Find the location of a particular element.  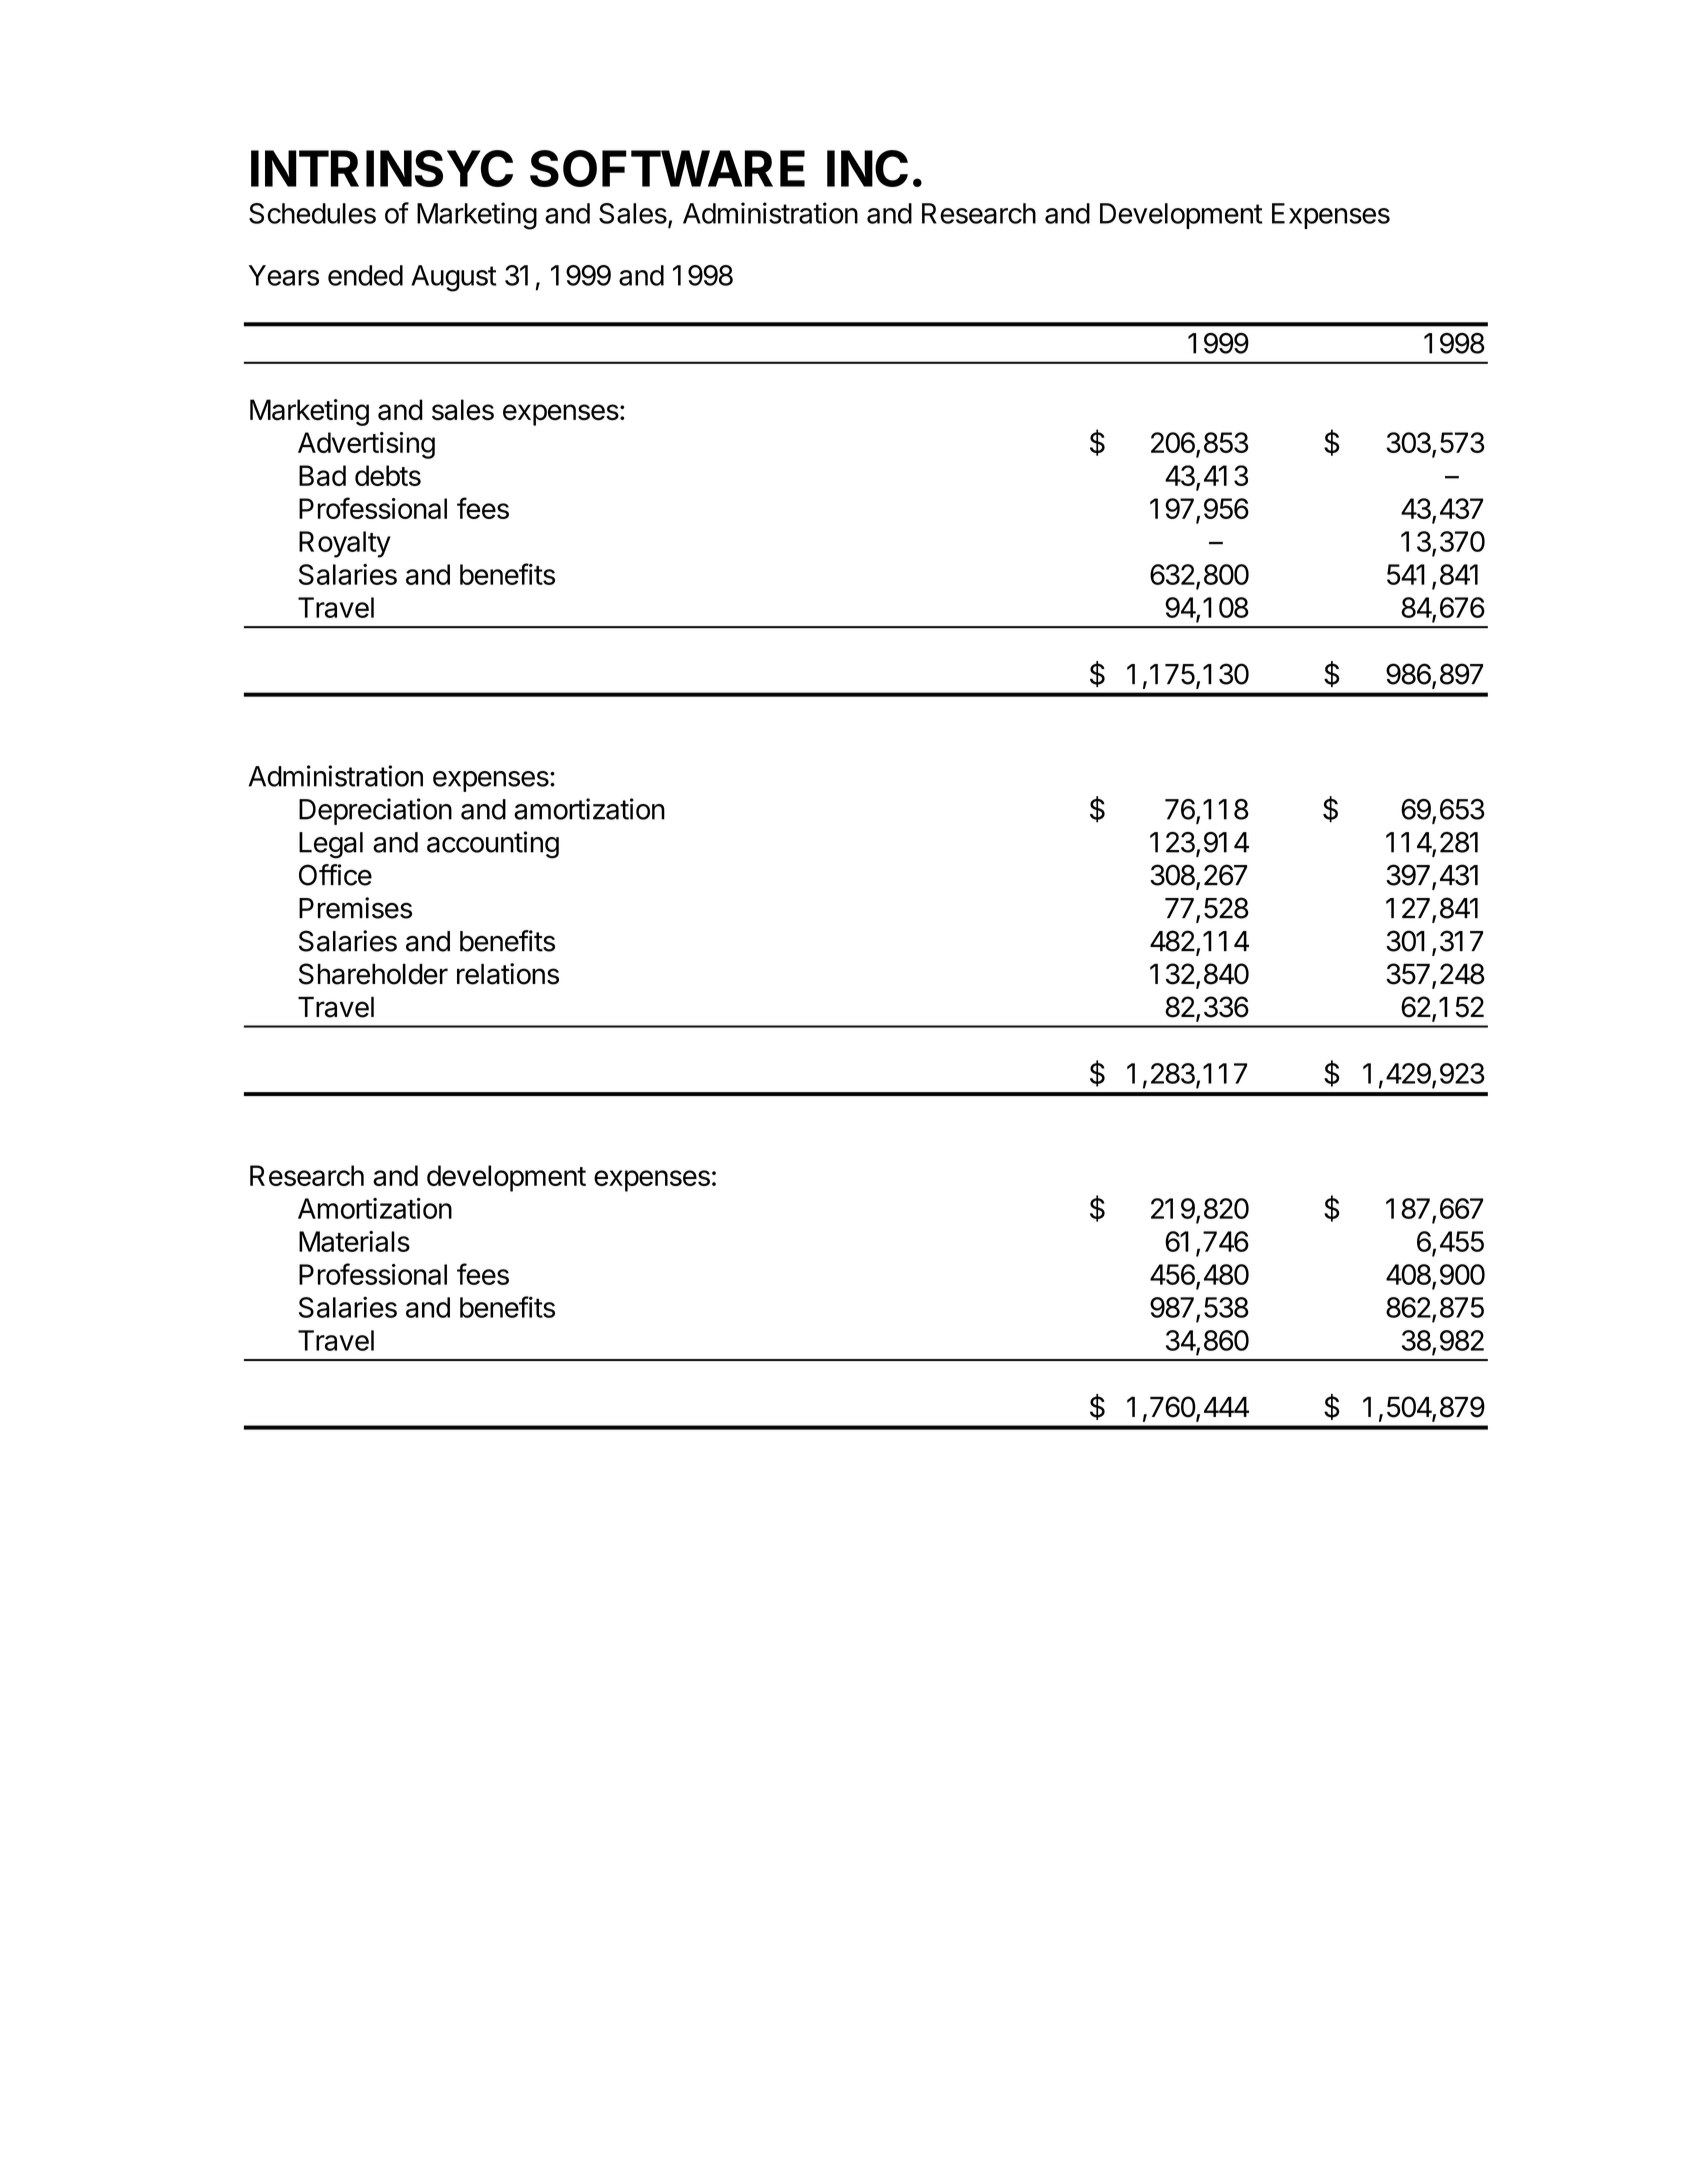

INC is located at coordinates (867, 168).
